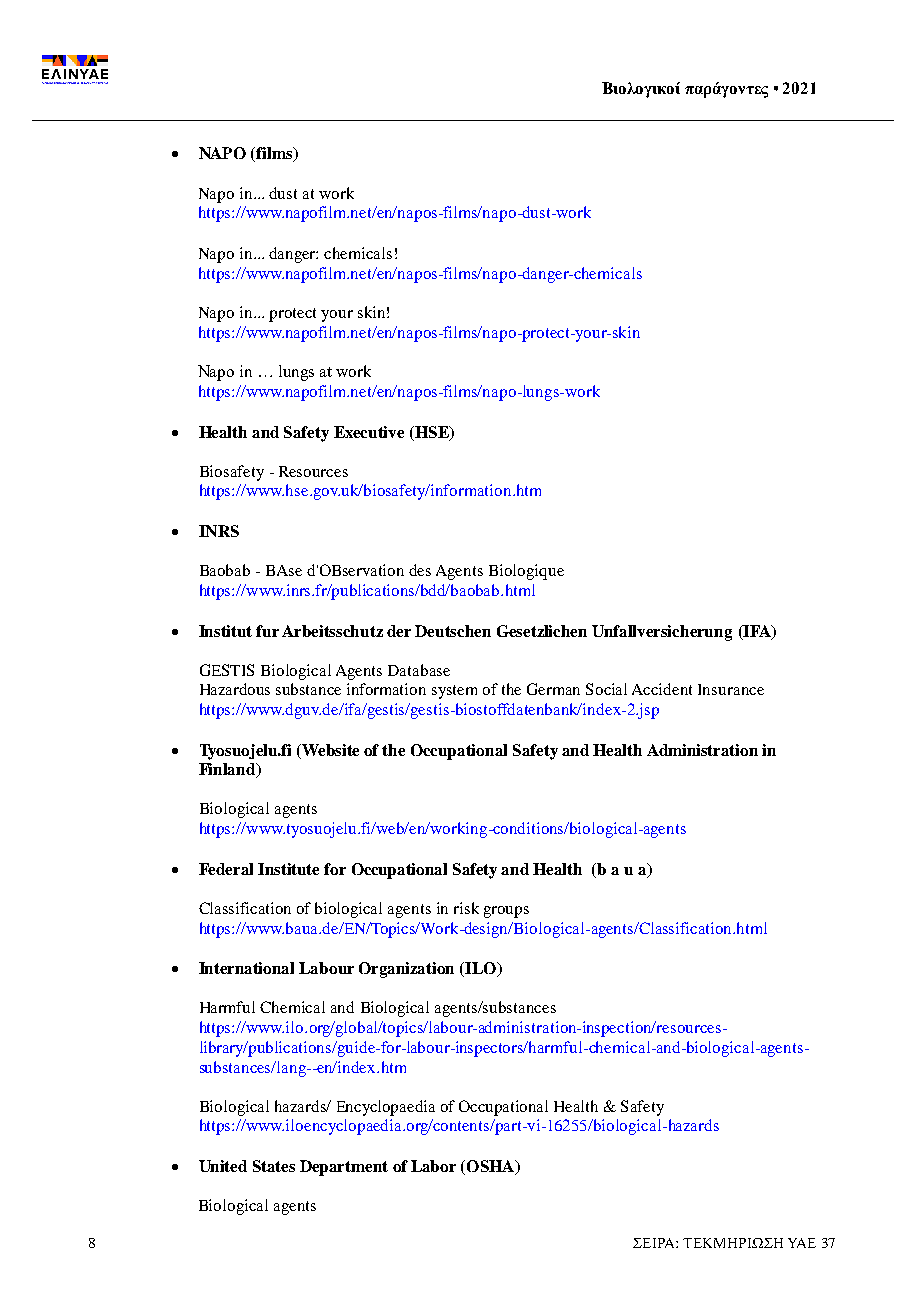 The height and width of the image is (1308, 924). Describe the element at coordinates (506, 912) in the image. I see `groups` at that location.
